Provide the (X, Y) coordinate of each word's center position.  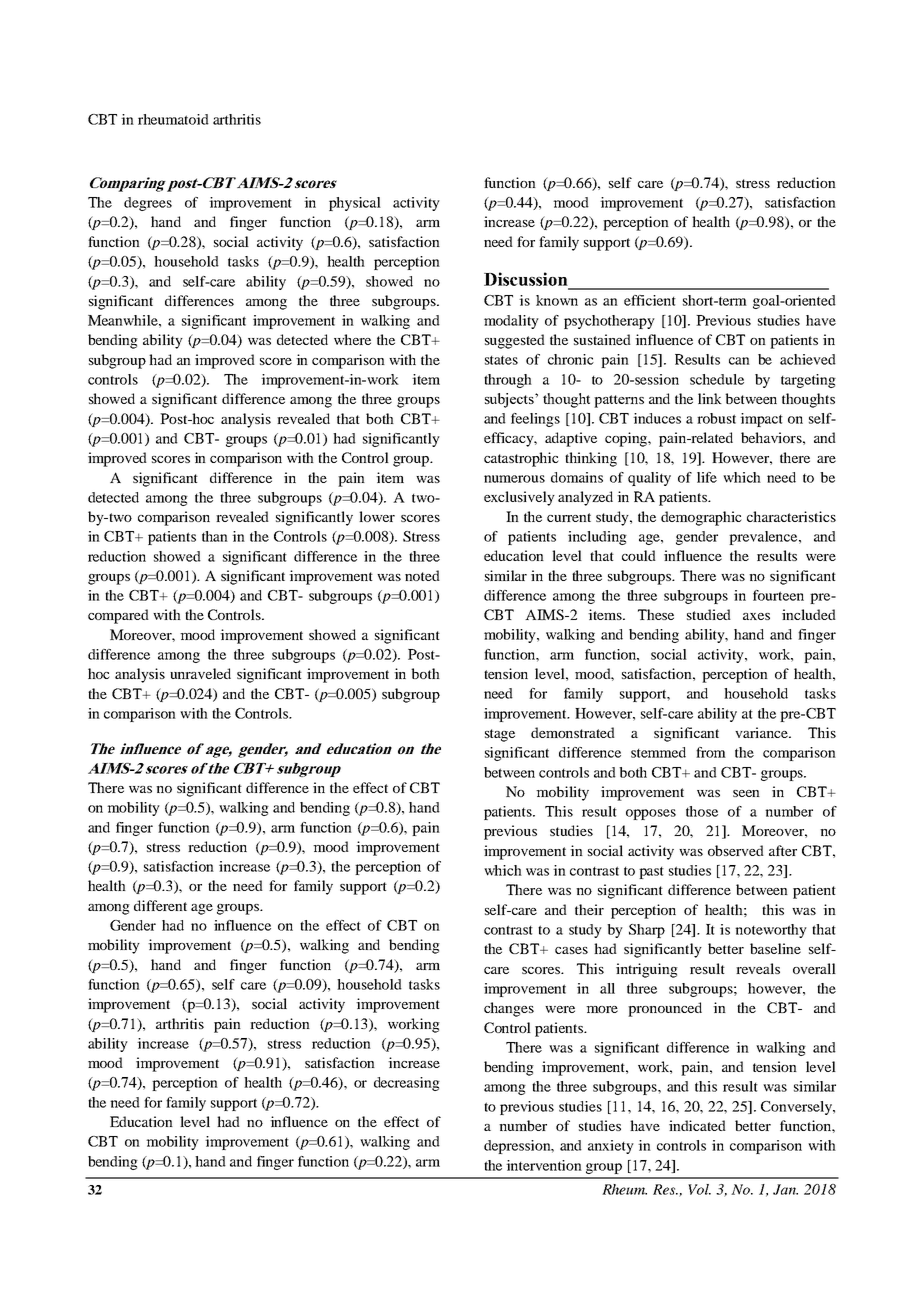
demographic (701, 518)
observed (736, 850)
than (215, 536)
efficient (650, 300)
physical (355, 204)
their (589, 909)
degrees (148, 204)
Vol (699, 1189)
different (160, 905)
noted (422, 575)
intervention (544, 1165)
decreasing (407, 1084)
